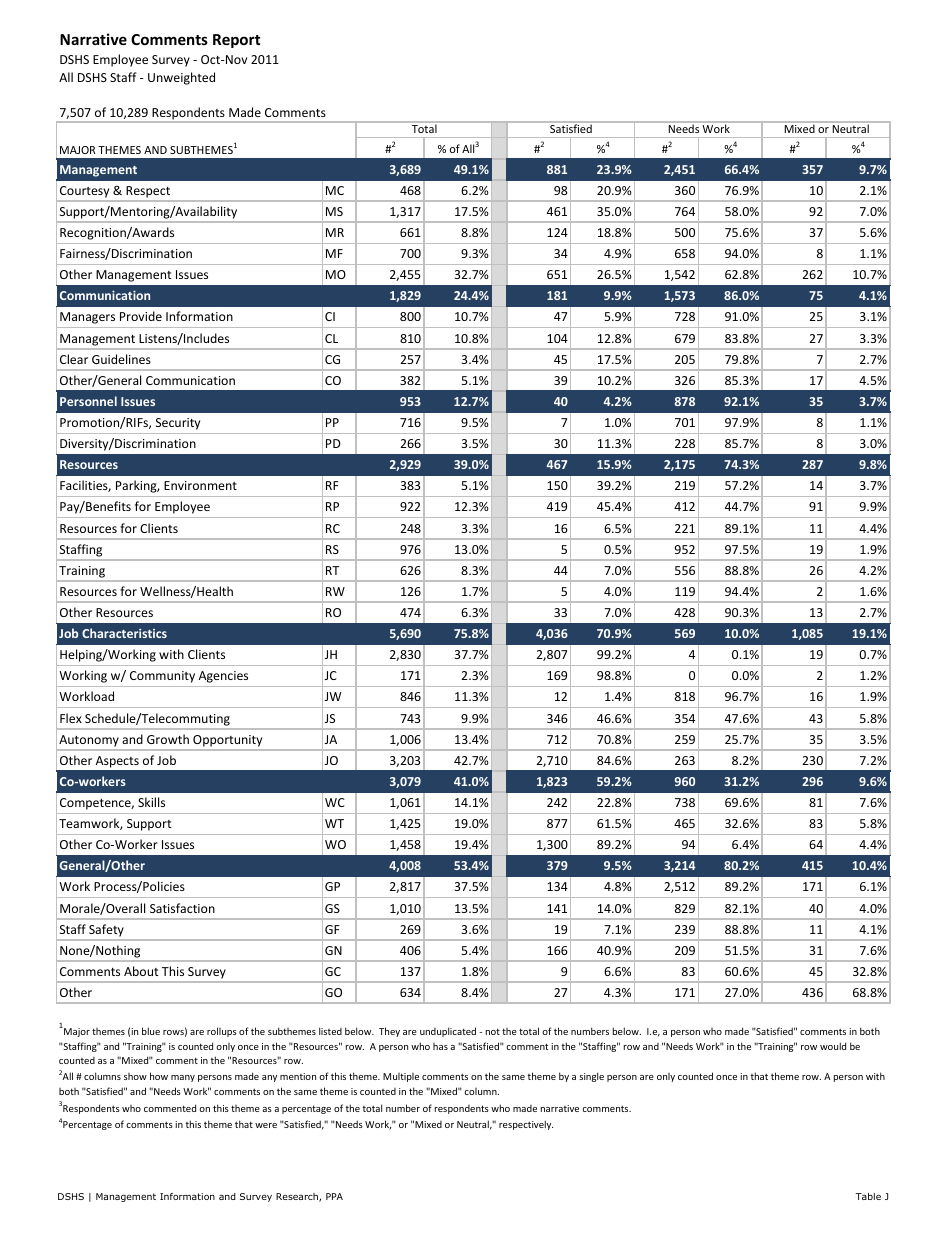  What do you see at coordinates (162, 677) in the page?
I see `Community` at bounding box center [162, 677].
